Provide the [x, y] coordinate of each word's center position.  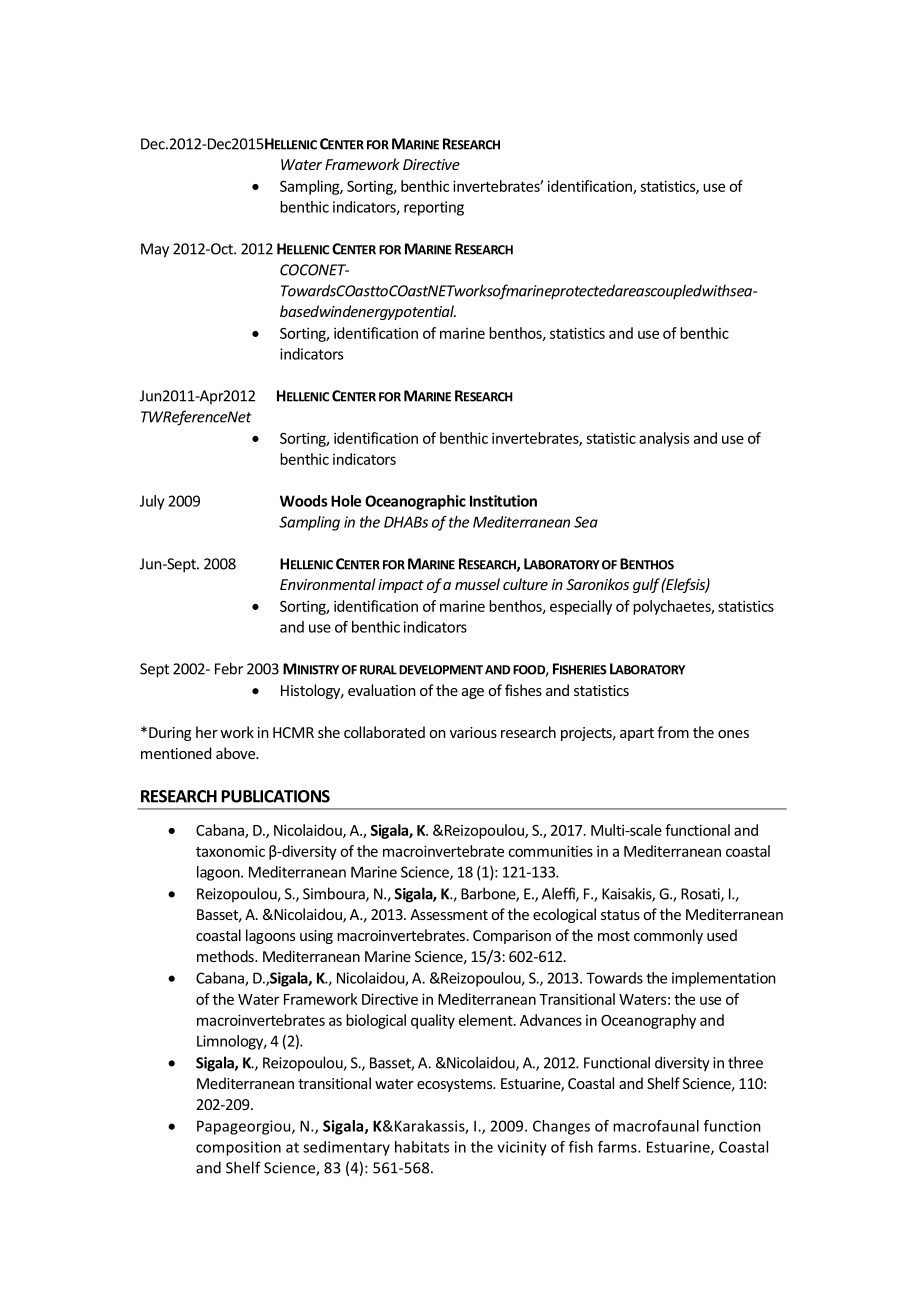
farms [618, 1147]
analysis [664, 439]
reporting [434, 208]
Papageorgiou [245, 1127]
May [155, 250]
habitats [422, 1147]
